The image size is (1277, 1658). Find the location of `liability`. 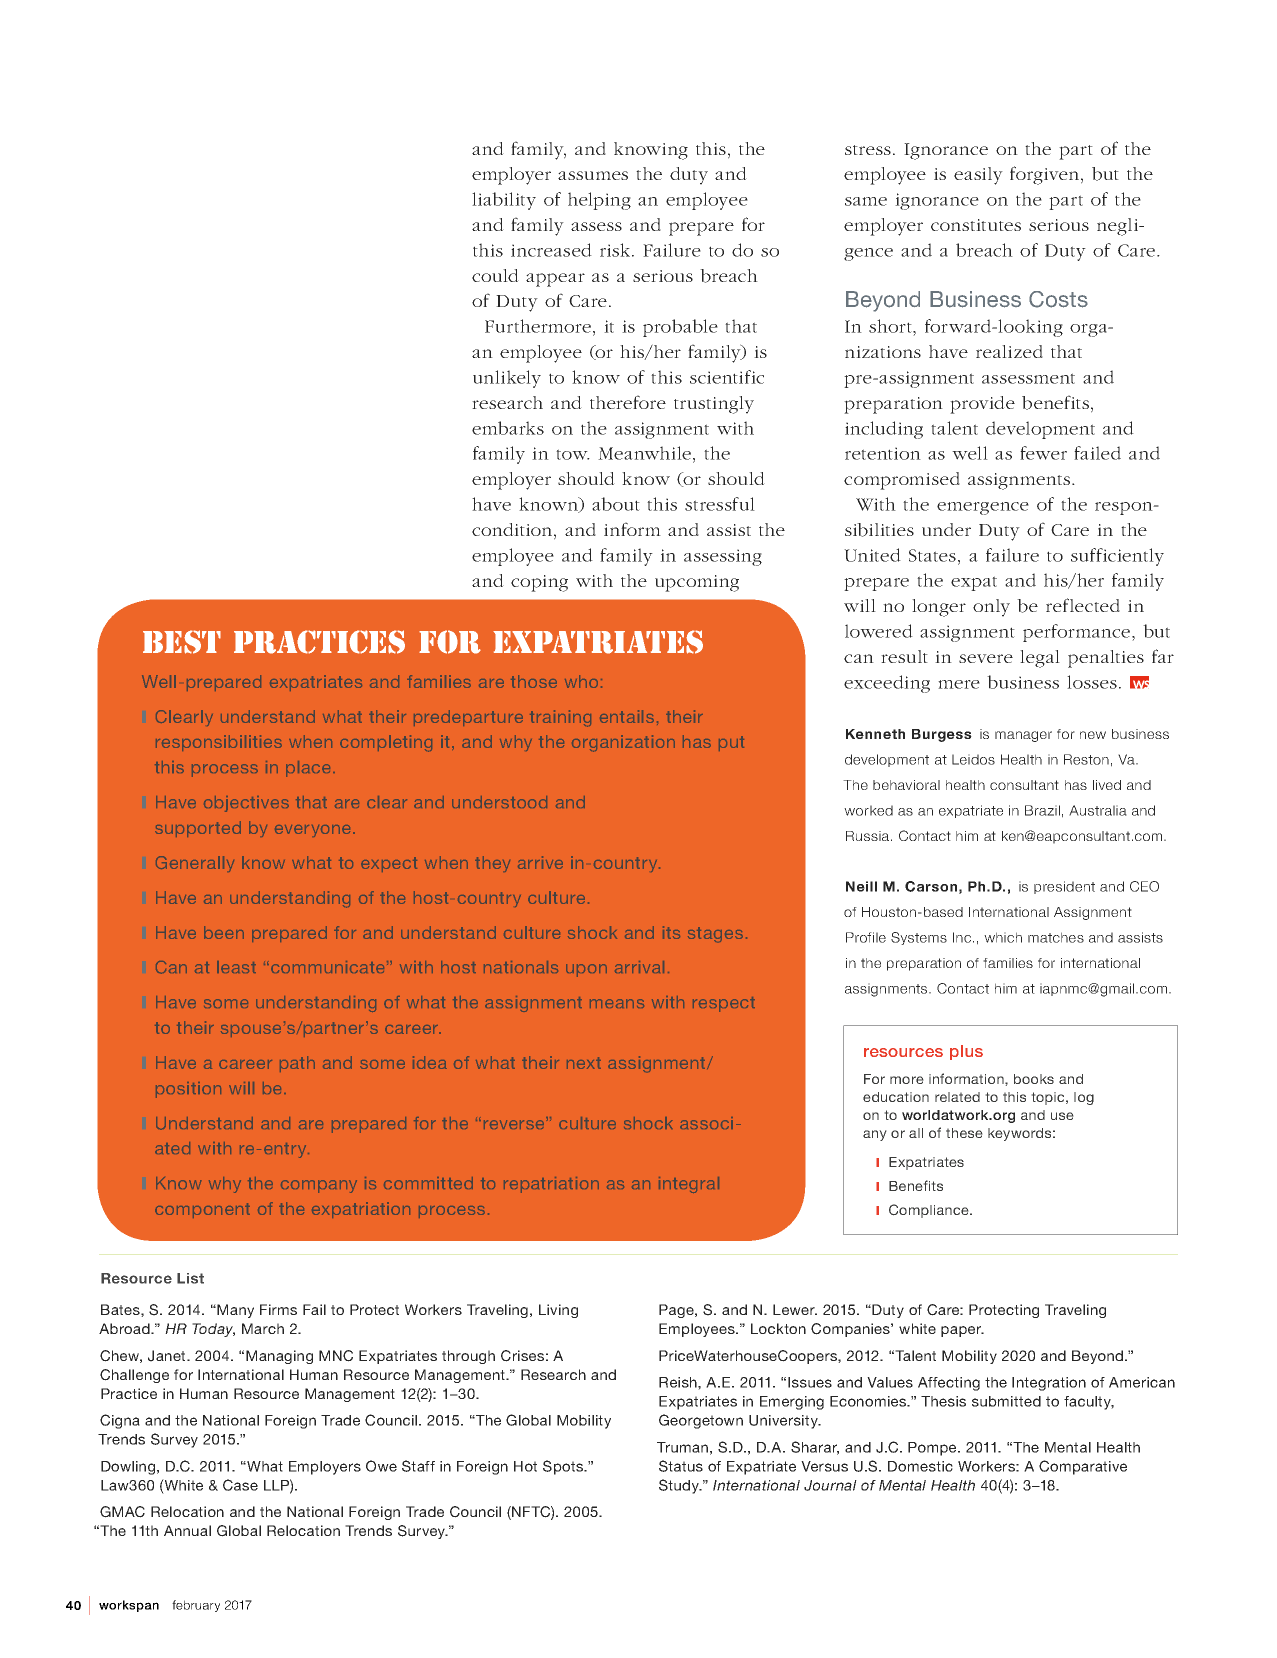

liability is located at coordinates (504, 201).
